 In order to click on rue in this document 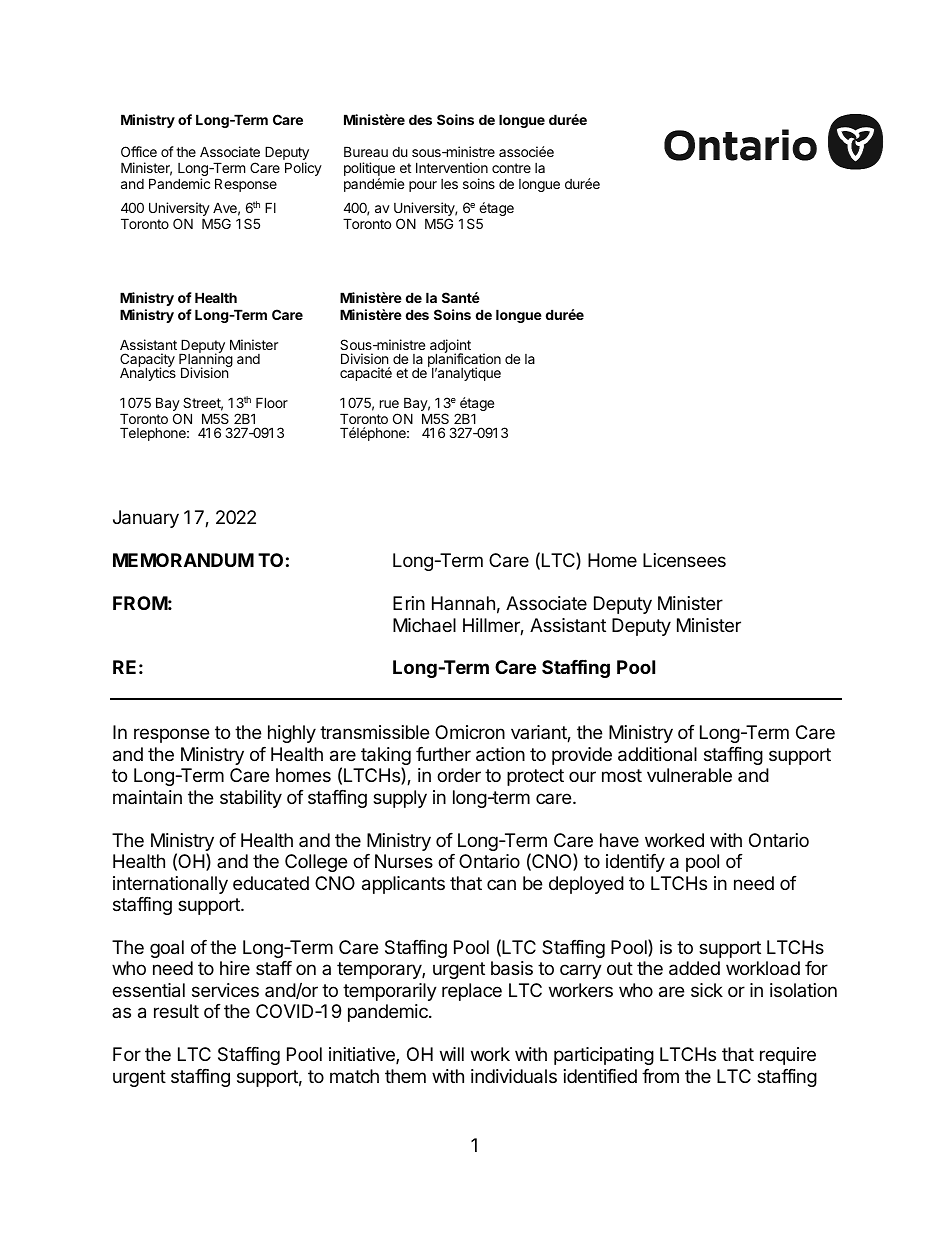, I will do `click(389, 404)`.
